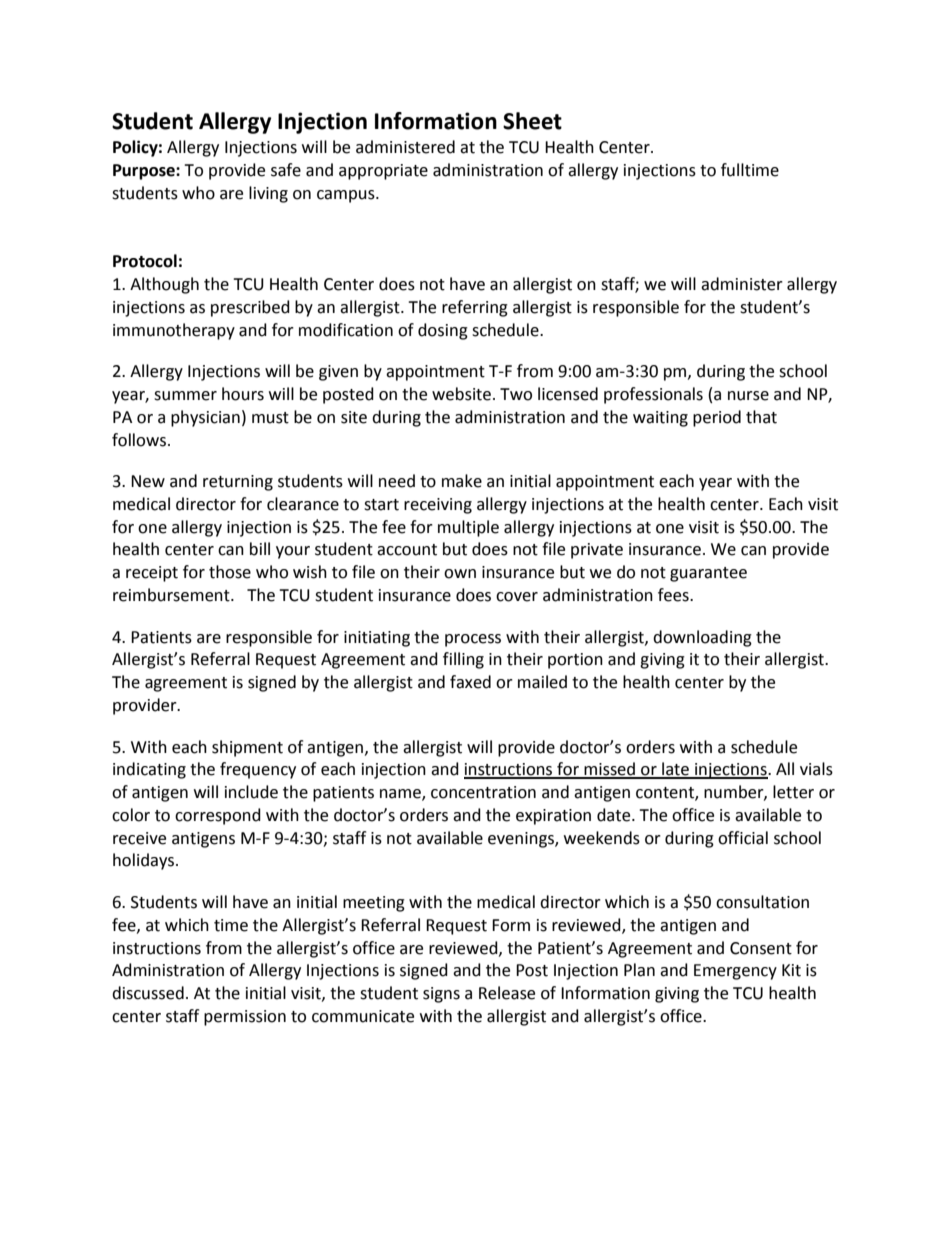  I want to click on appropriate, so click(383, 172).
